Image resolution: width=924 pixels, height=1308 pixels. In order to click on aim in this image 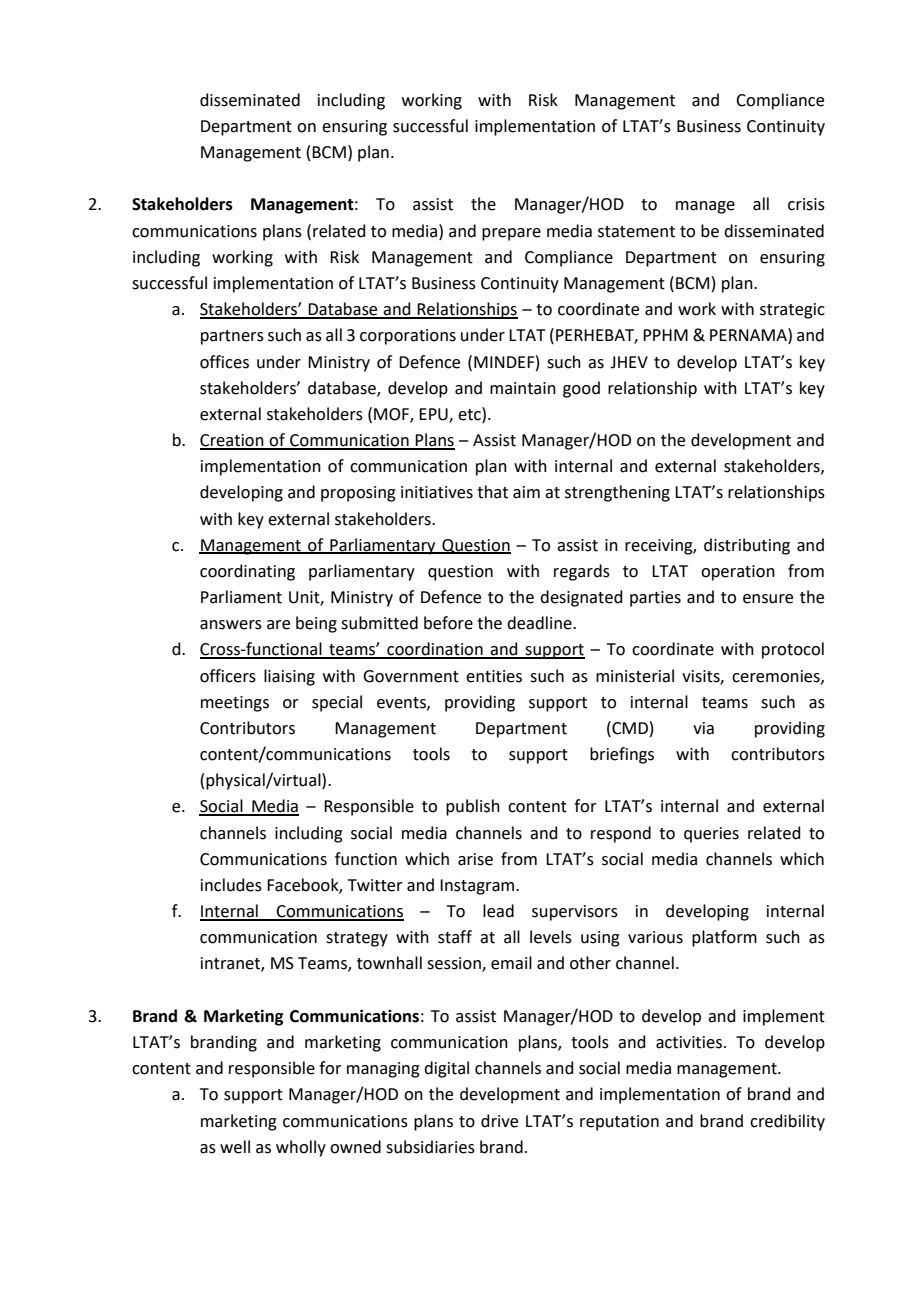, I will do `click(526, 492)`.
